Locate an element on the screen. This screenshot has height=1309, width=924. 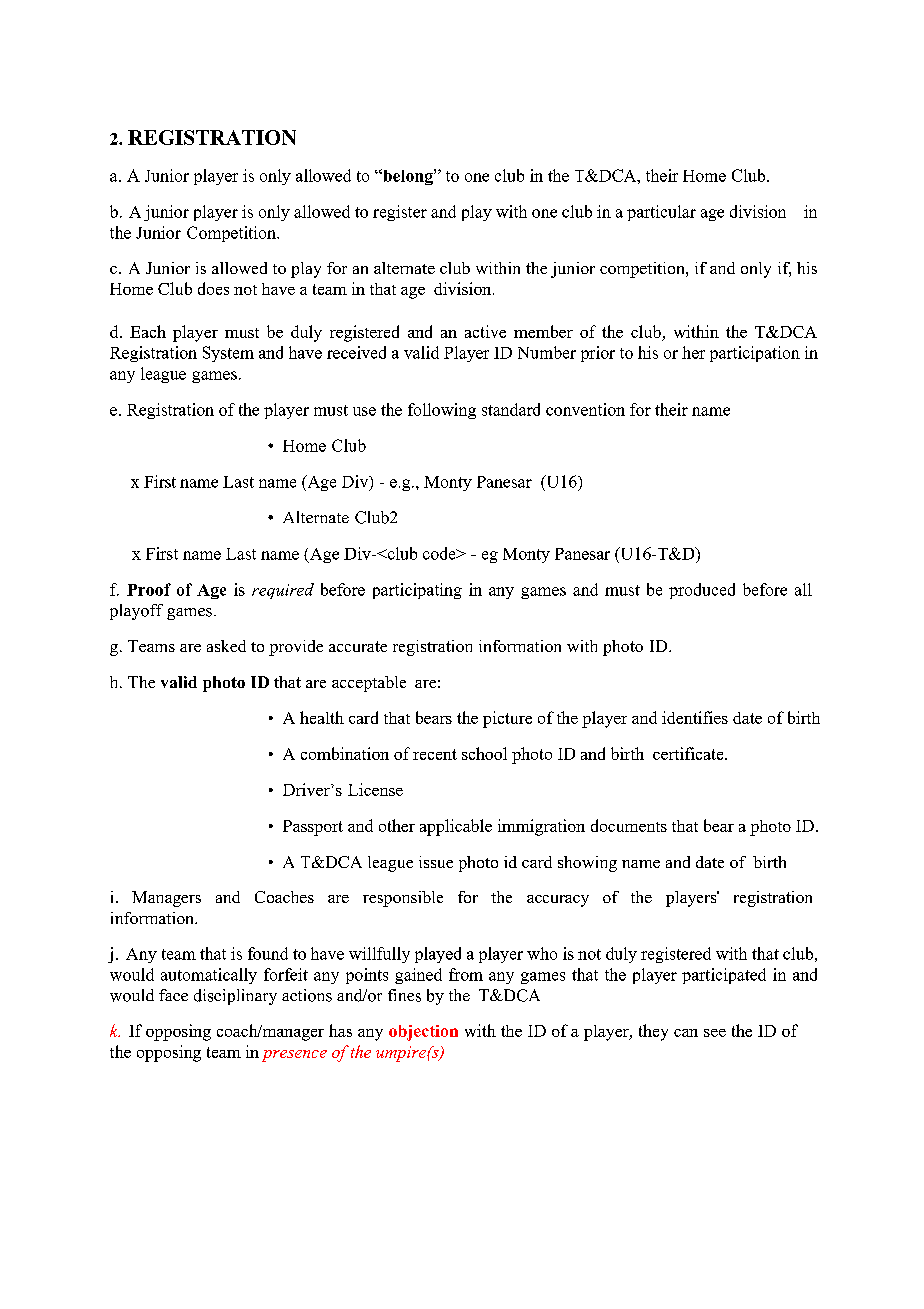
objection is located at coordinates (423, 1033).
